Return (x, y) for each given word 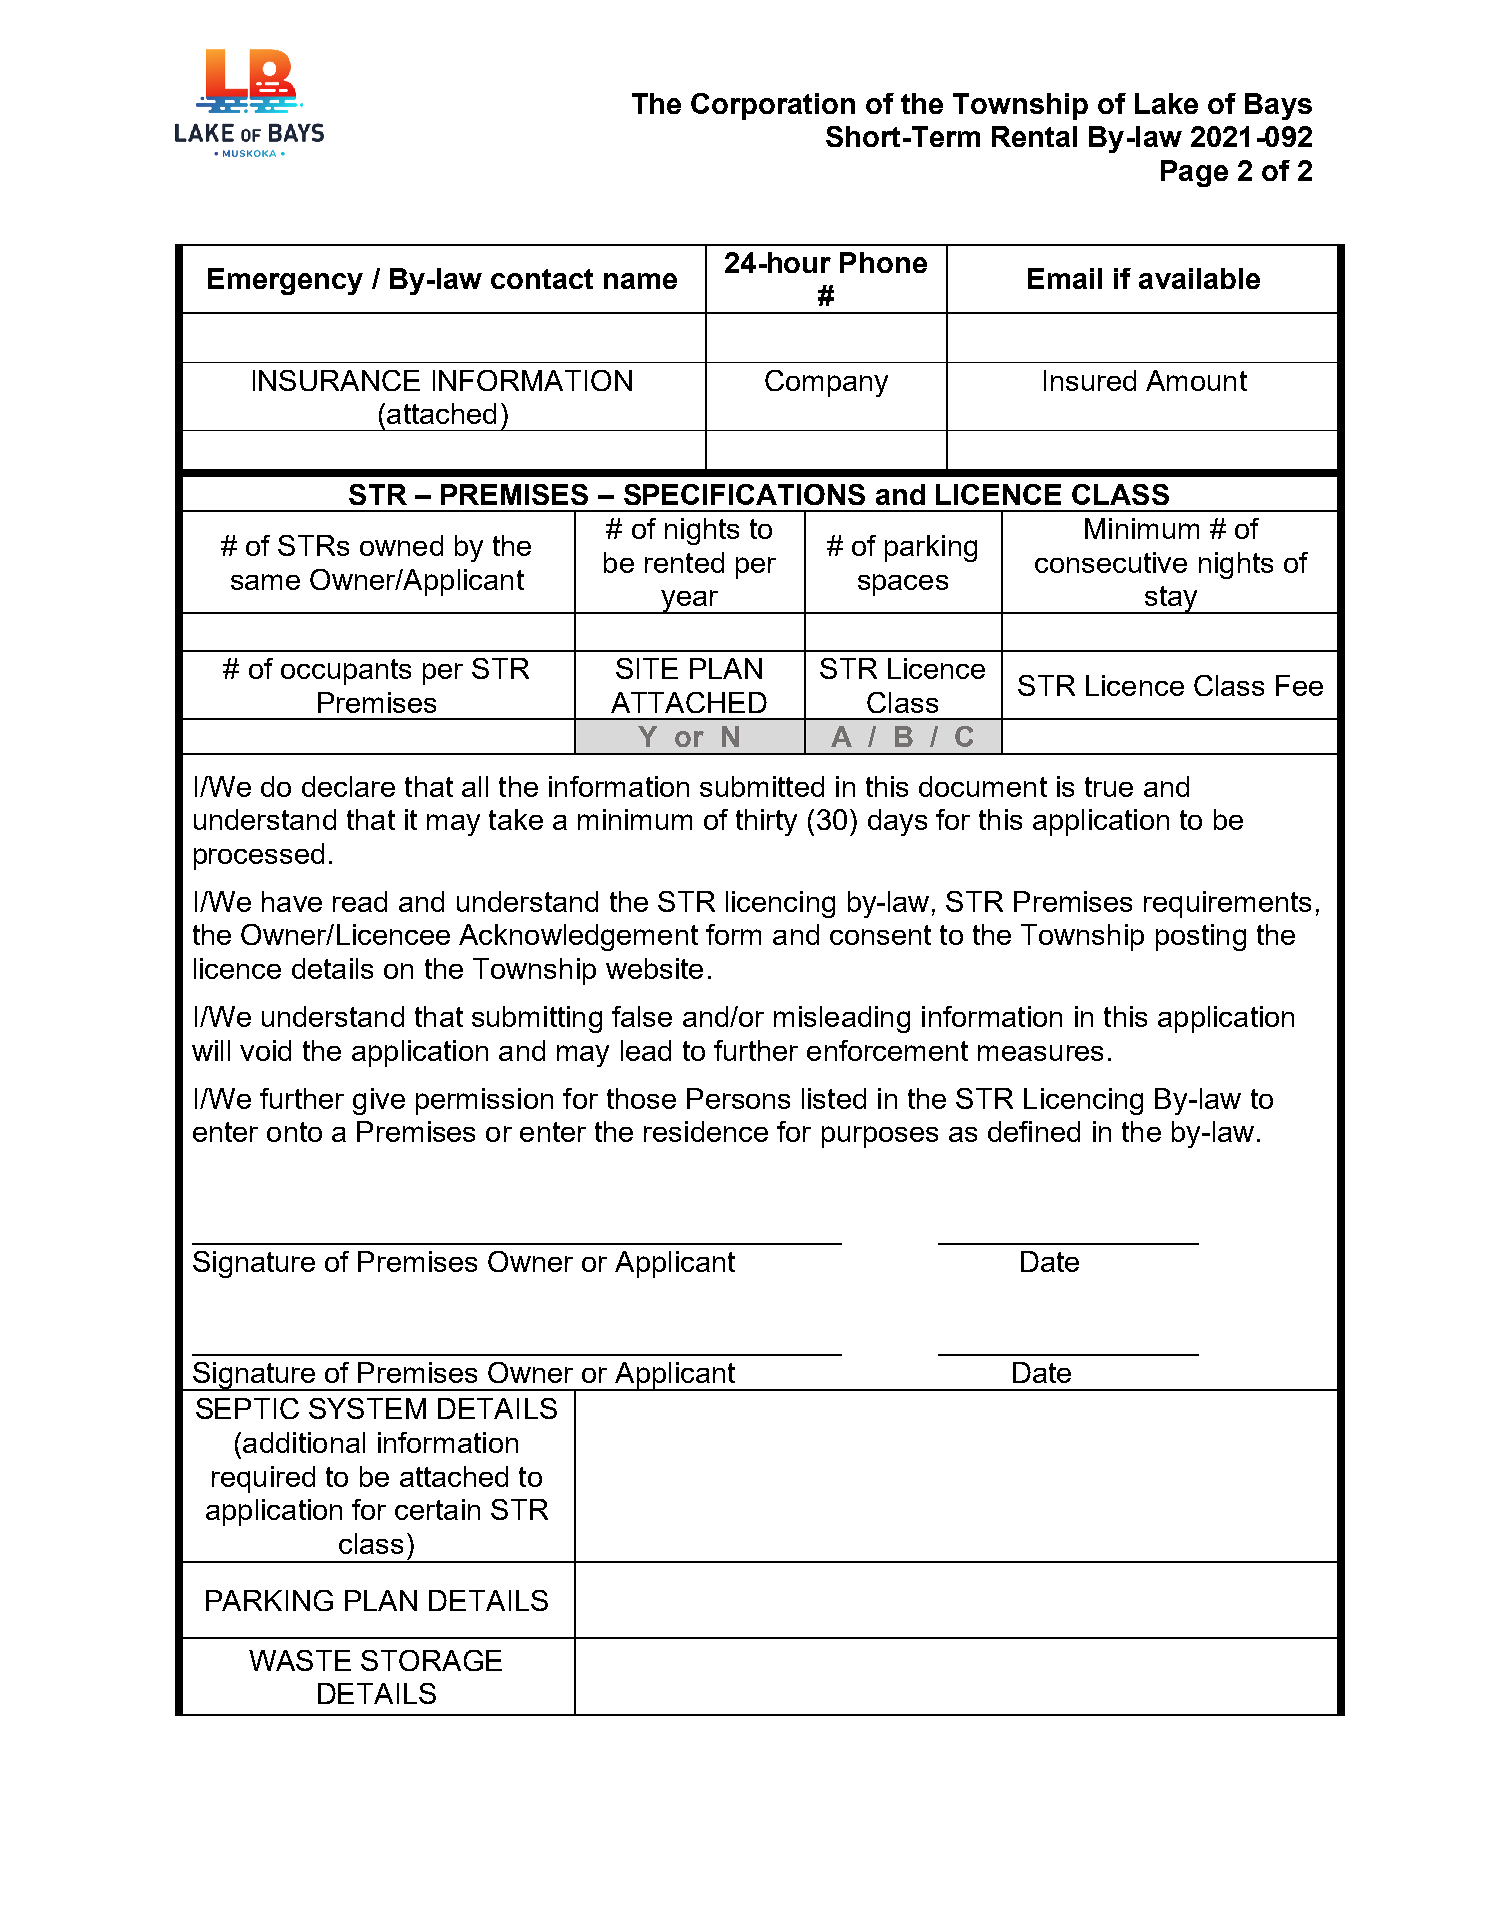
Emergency (285, 281)
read (360, 901)
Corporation (773, 106)
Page (1194, 173)
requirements (1227, 904)
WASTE (300, 1660)
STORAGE (431, 1660)
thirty (766, 822)
